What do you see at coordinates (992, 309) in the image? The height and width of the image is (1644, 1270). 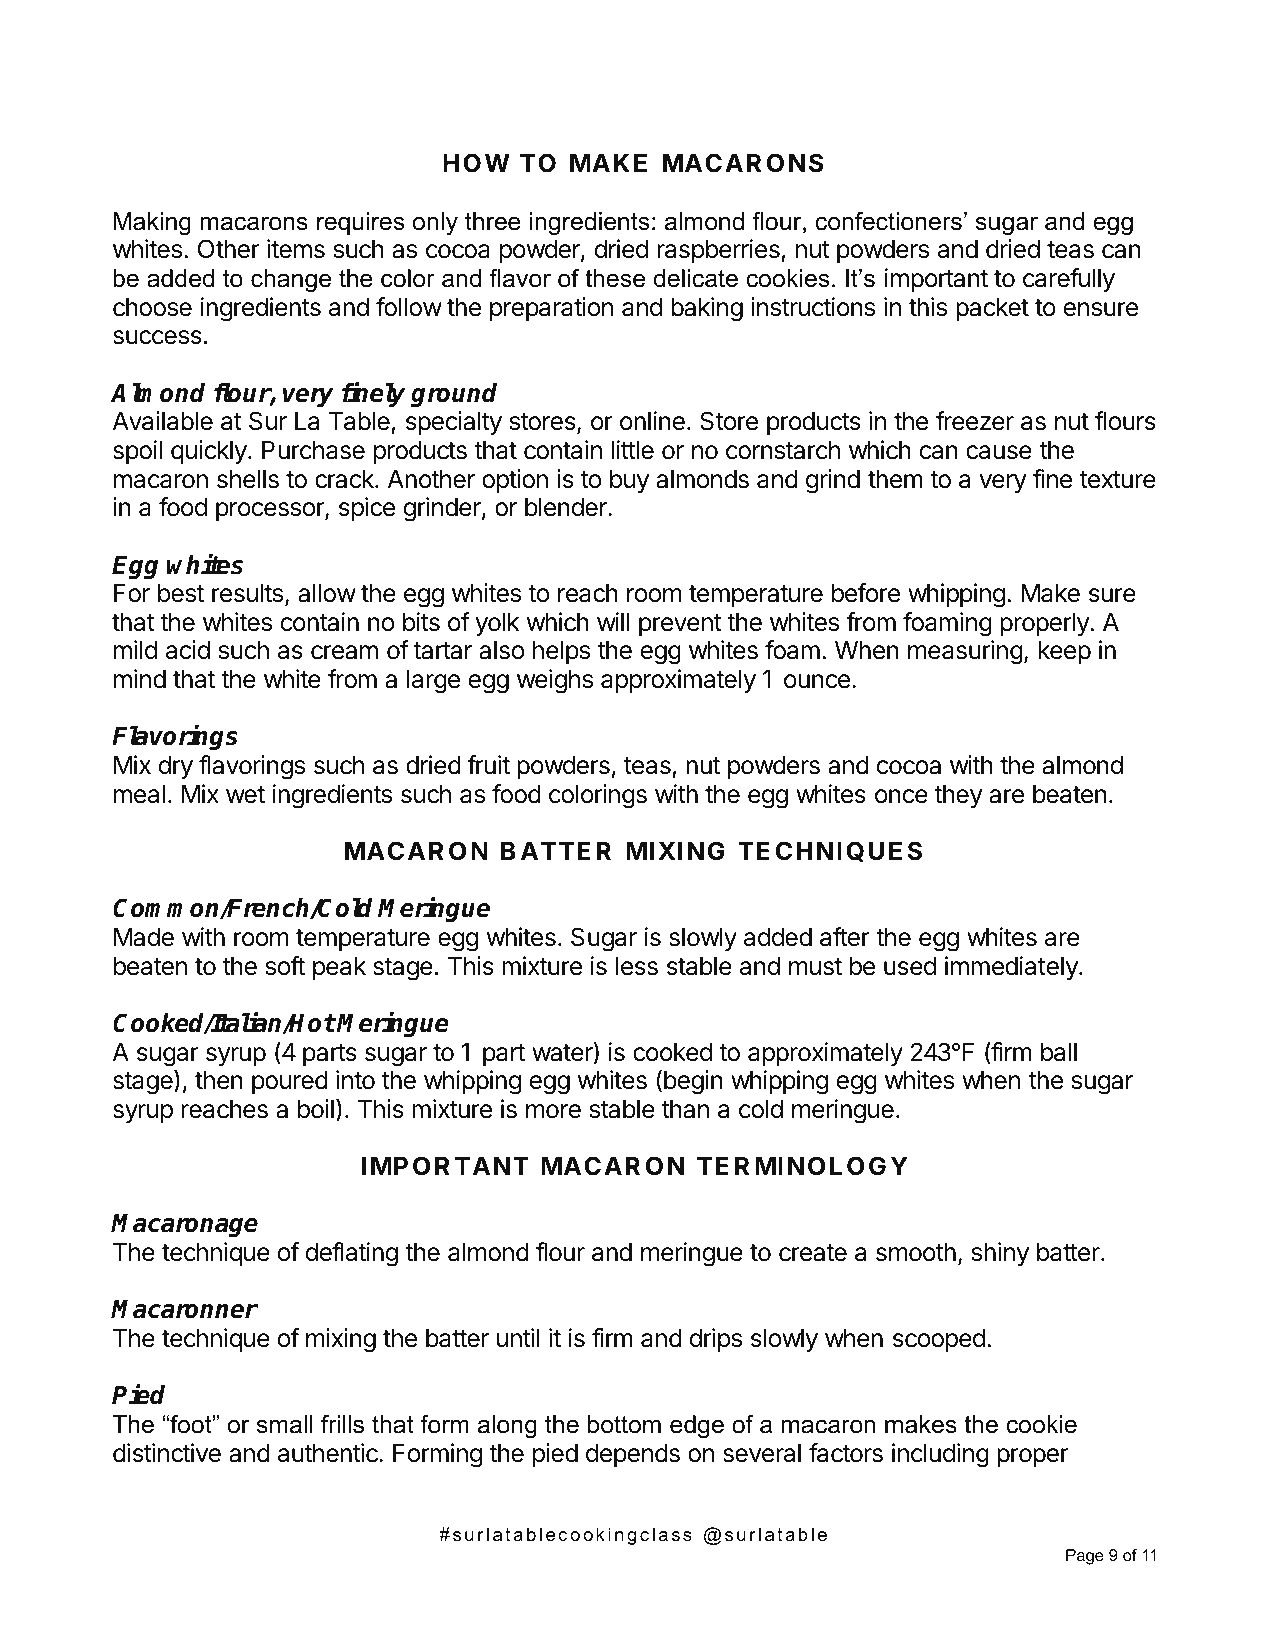 I see `packet` at bounding box center [992, 309].
